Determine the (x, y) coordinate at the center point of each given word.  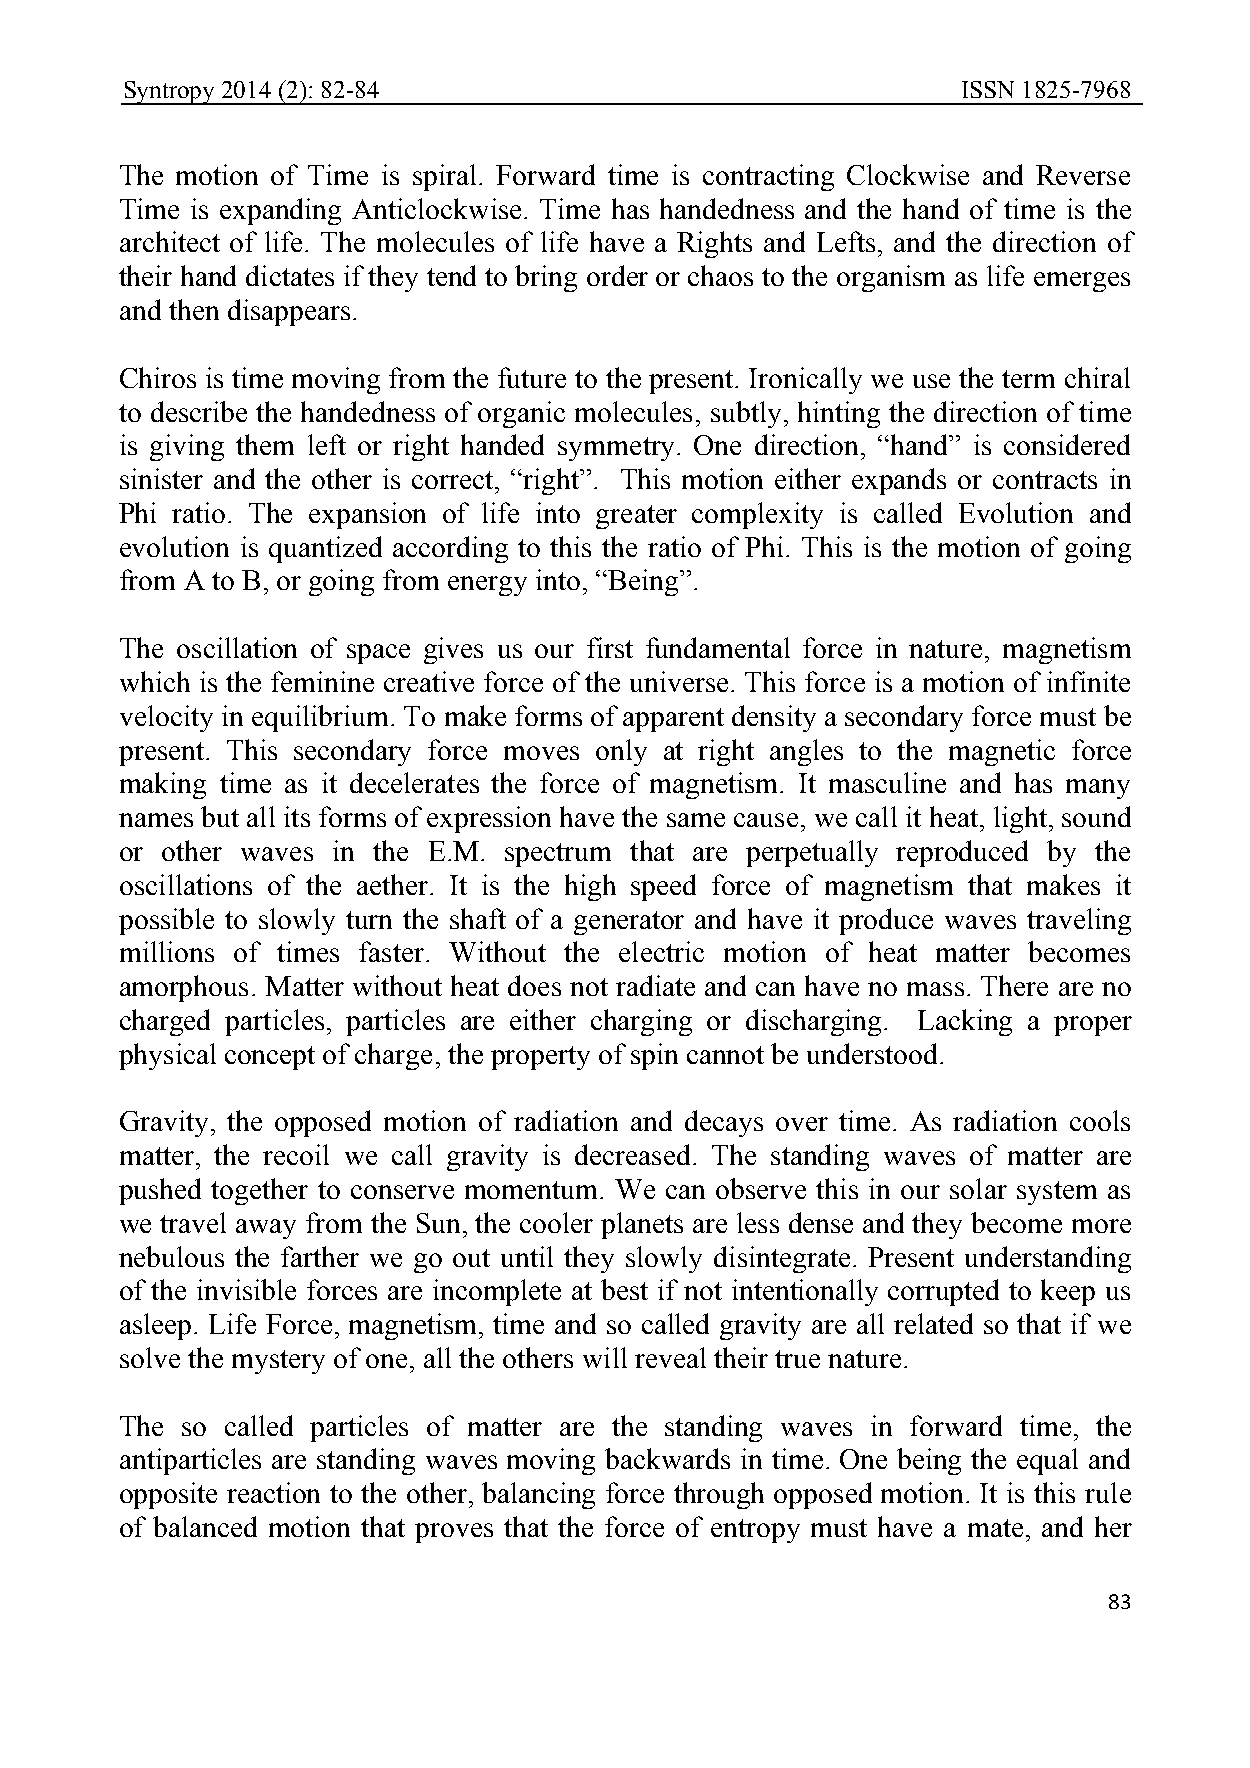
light (1020, 819)
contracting (768, 177)
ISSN (988, 89)
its (297, 816)
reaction (273, 1492)
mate (995, 1528)
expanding (280, 211)
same (696, 820)
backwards (667, 1458)
